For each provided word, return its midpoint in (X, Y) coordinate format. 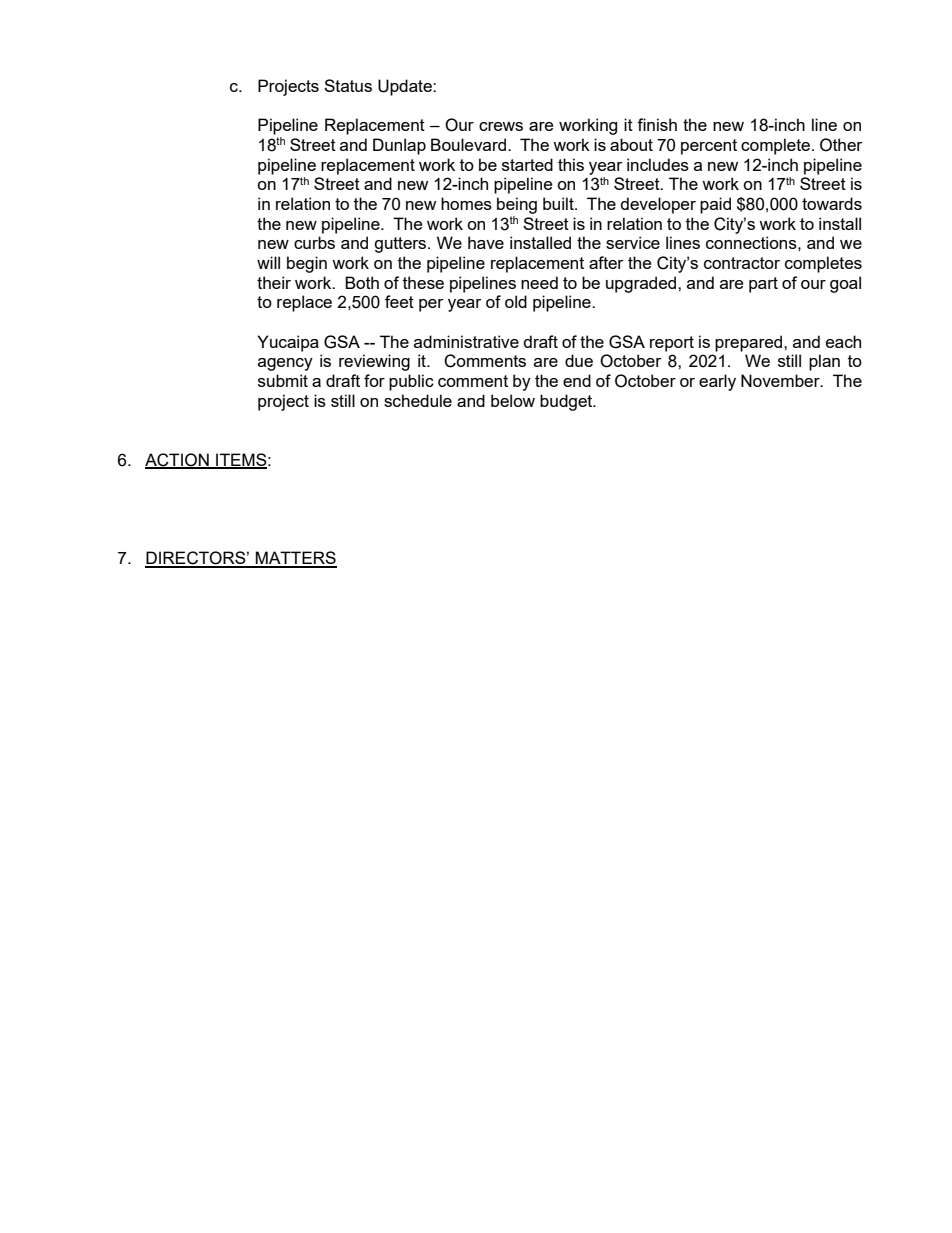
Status (348, 85)
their (274, 282)
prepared (750, 343)
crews (501, 126)
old (516, 301)
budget (567, 402)
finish (657, 124)
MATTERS (295, 559)
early (717, 382)
